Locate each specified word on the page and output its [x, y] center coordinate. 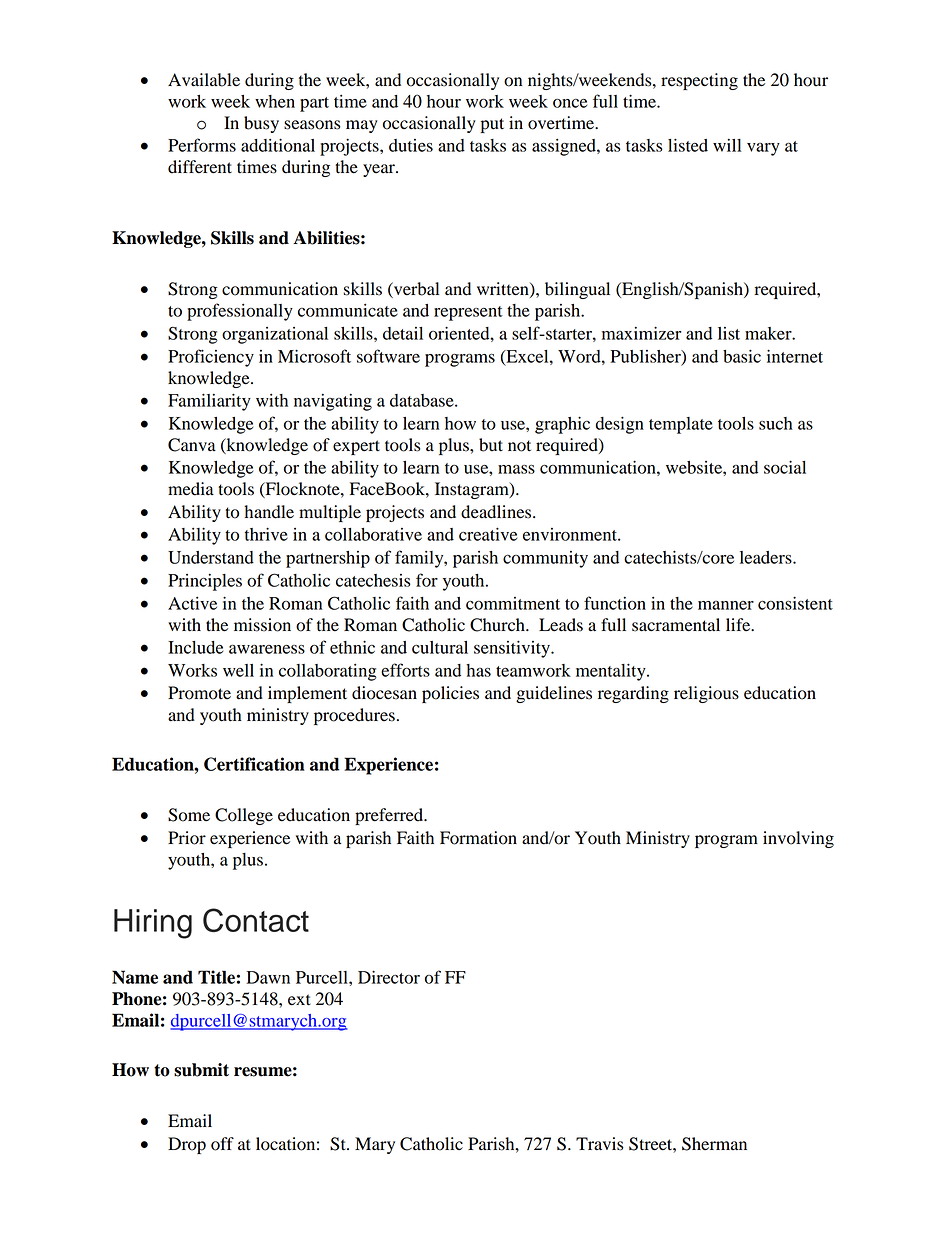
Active [192, 603]
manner [726, 605]
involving [798, 839]
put [492, 125]
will [727, 145]
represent [468, 313]
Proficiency [211, 358]
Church [498, 625]
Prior [187, 838]
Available [204, 80]
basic [742, 356]
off [222, 1144]
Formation [478, 838]
